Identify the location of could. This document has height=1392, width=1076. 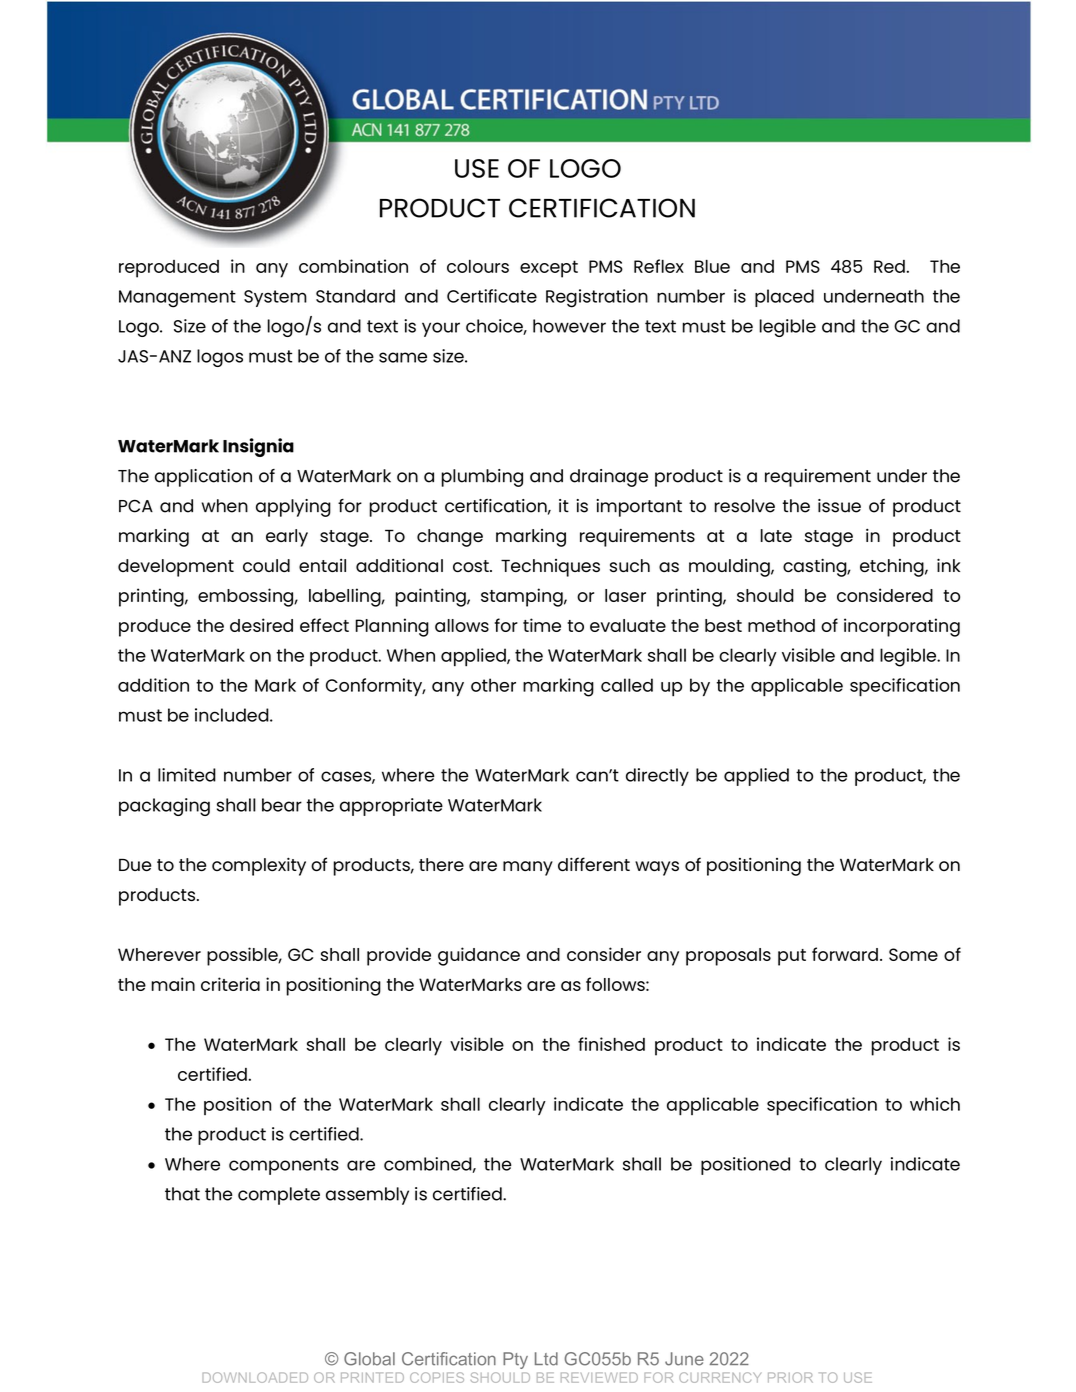
(266, 565).
